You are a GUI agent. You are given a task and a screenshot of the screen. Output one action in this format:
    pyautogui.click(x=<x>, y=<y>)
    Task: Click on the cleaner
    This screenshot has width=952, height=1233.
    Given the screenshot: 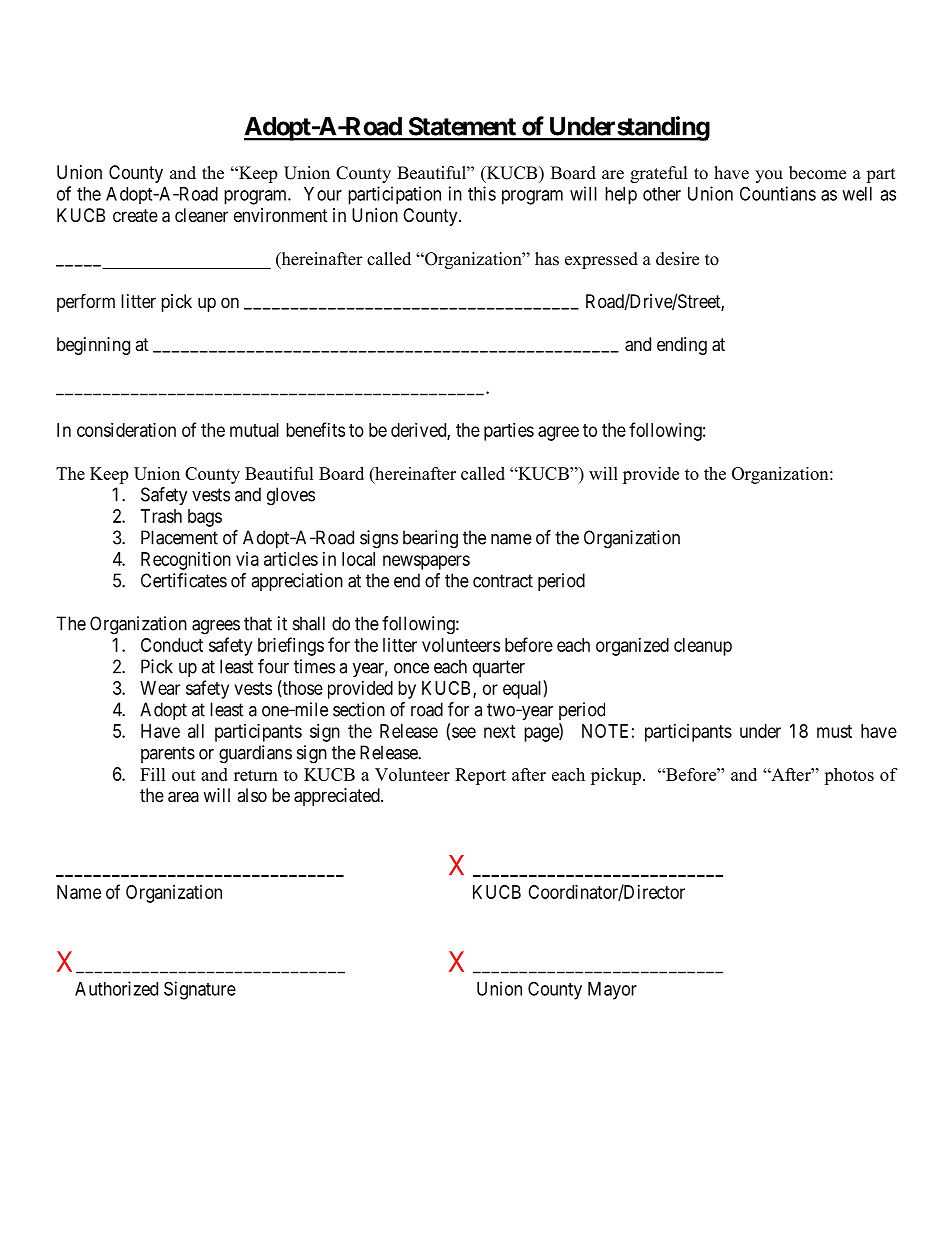 What is the action you would take?
    pyautogui.click(x=201, y=215)
